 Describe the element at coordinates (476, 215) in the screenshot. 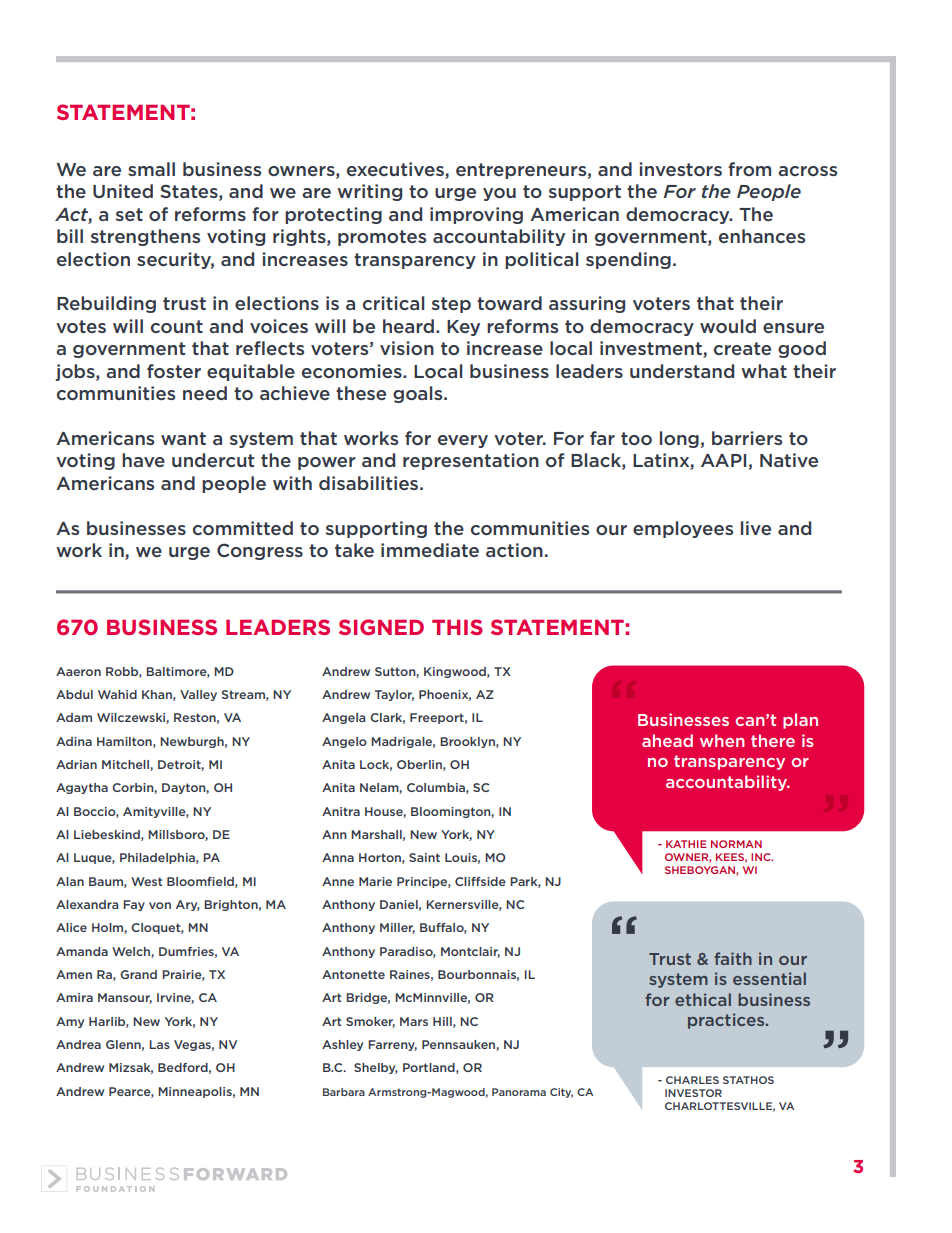

I see `improving` at that location.
